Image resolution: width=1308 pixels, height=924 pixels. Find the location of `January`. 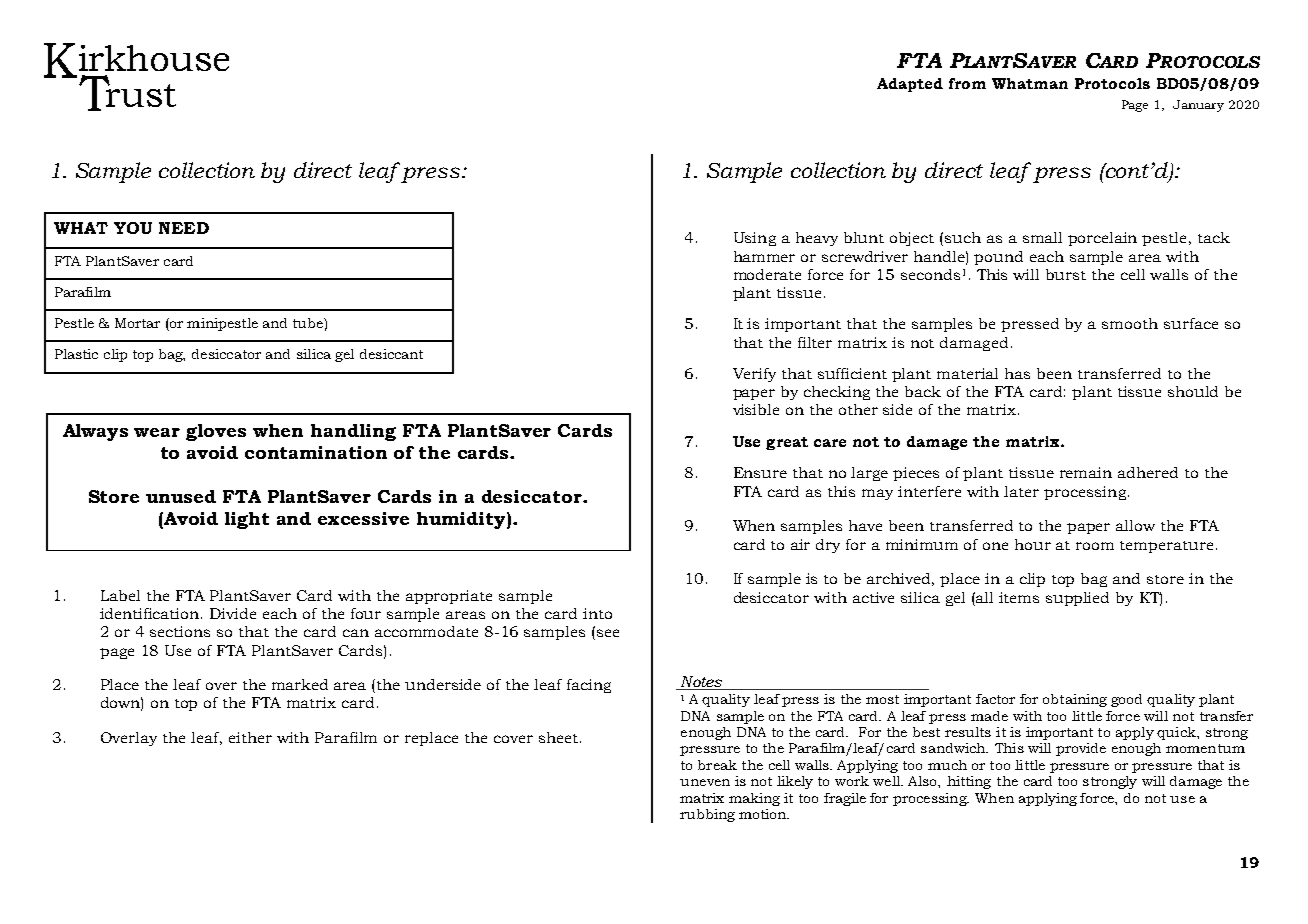

January is located at coordinates (1198, 106).
